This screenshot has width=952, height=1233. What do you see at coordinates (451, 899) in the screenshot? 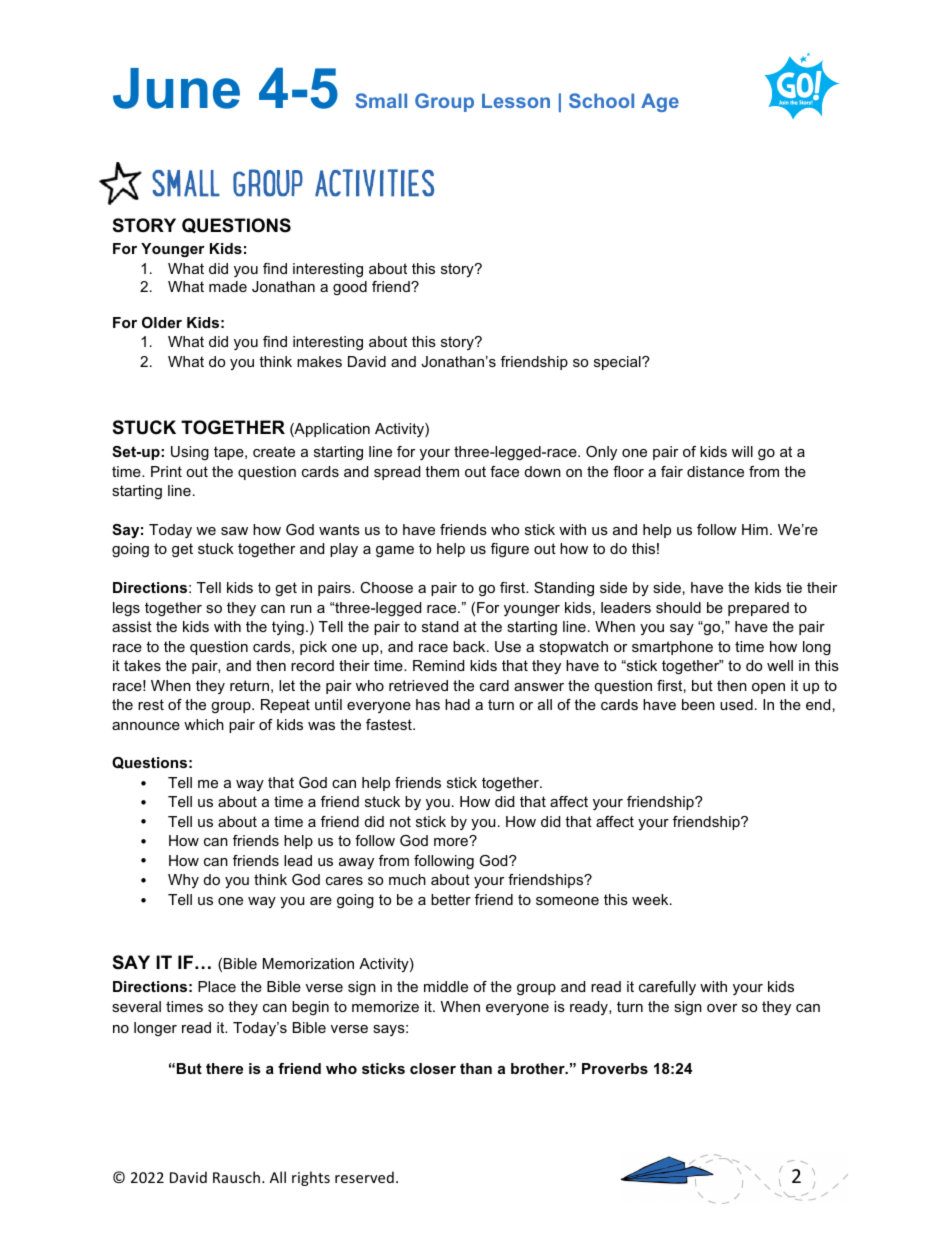
I see `better` at bounding box center [451, 899].
